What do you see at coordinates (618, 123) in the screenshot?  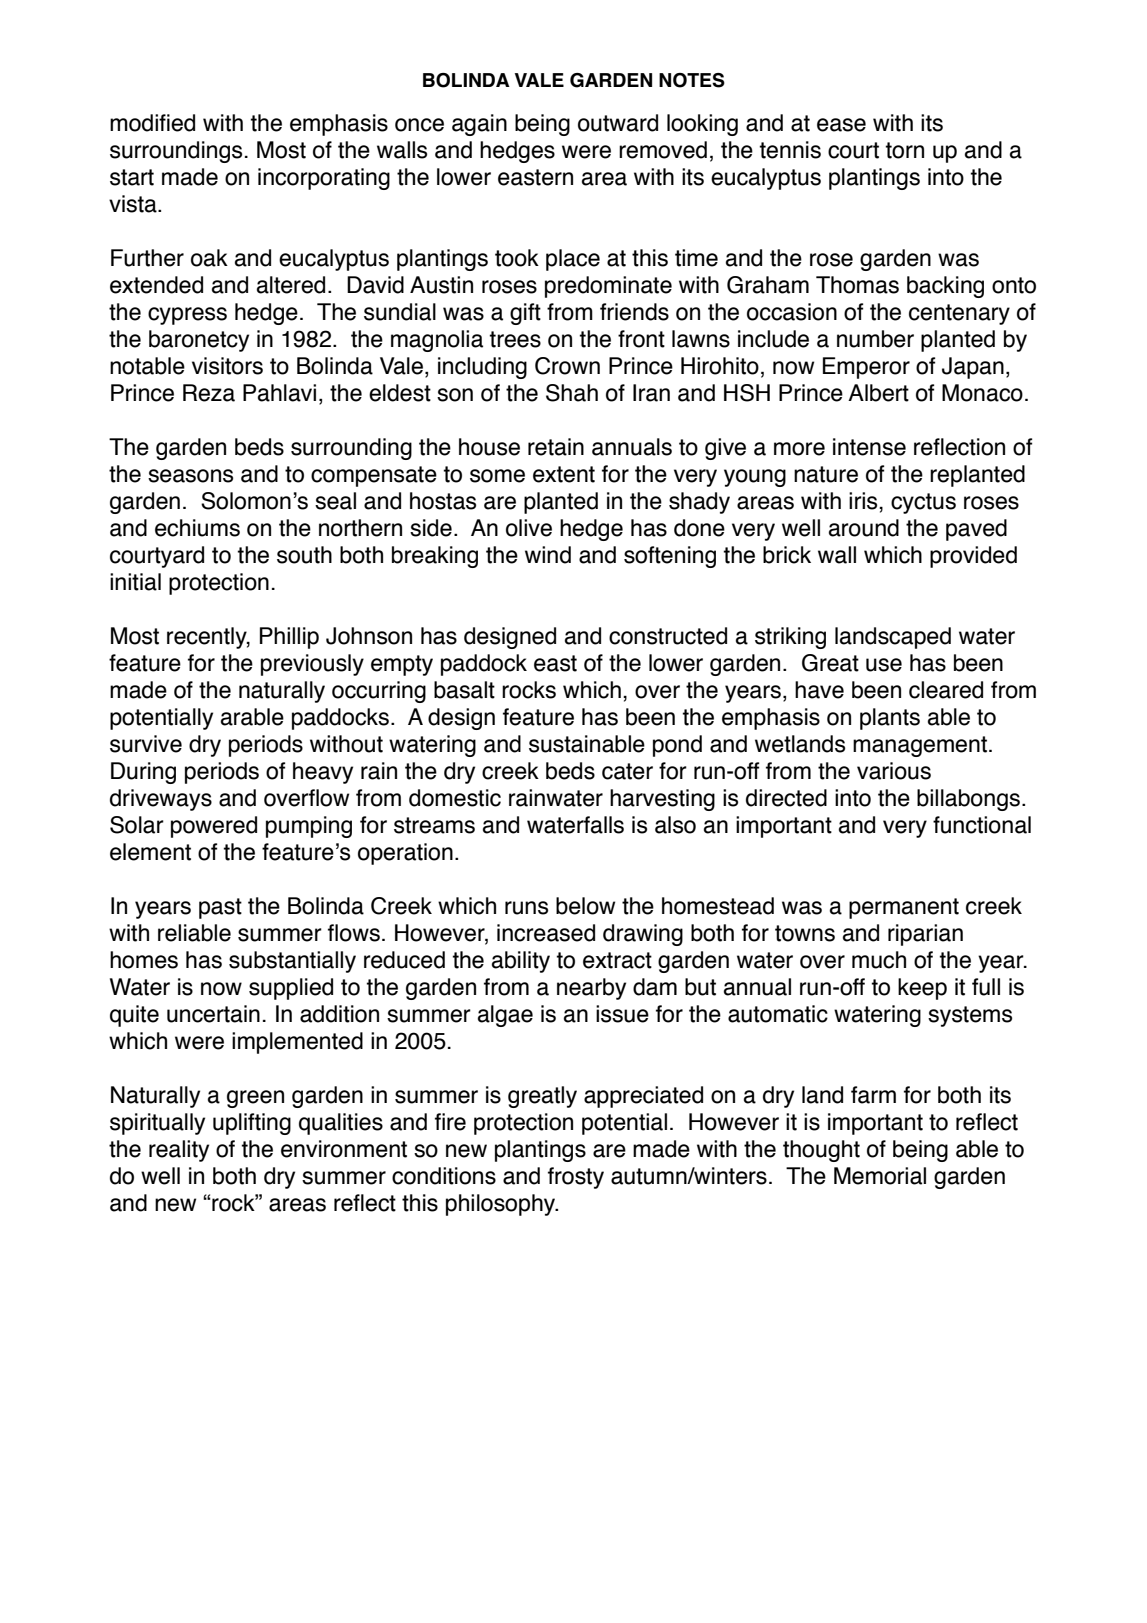 I see `outward` at bounding box center [618, 123].
